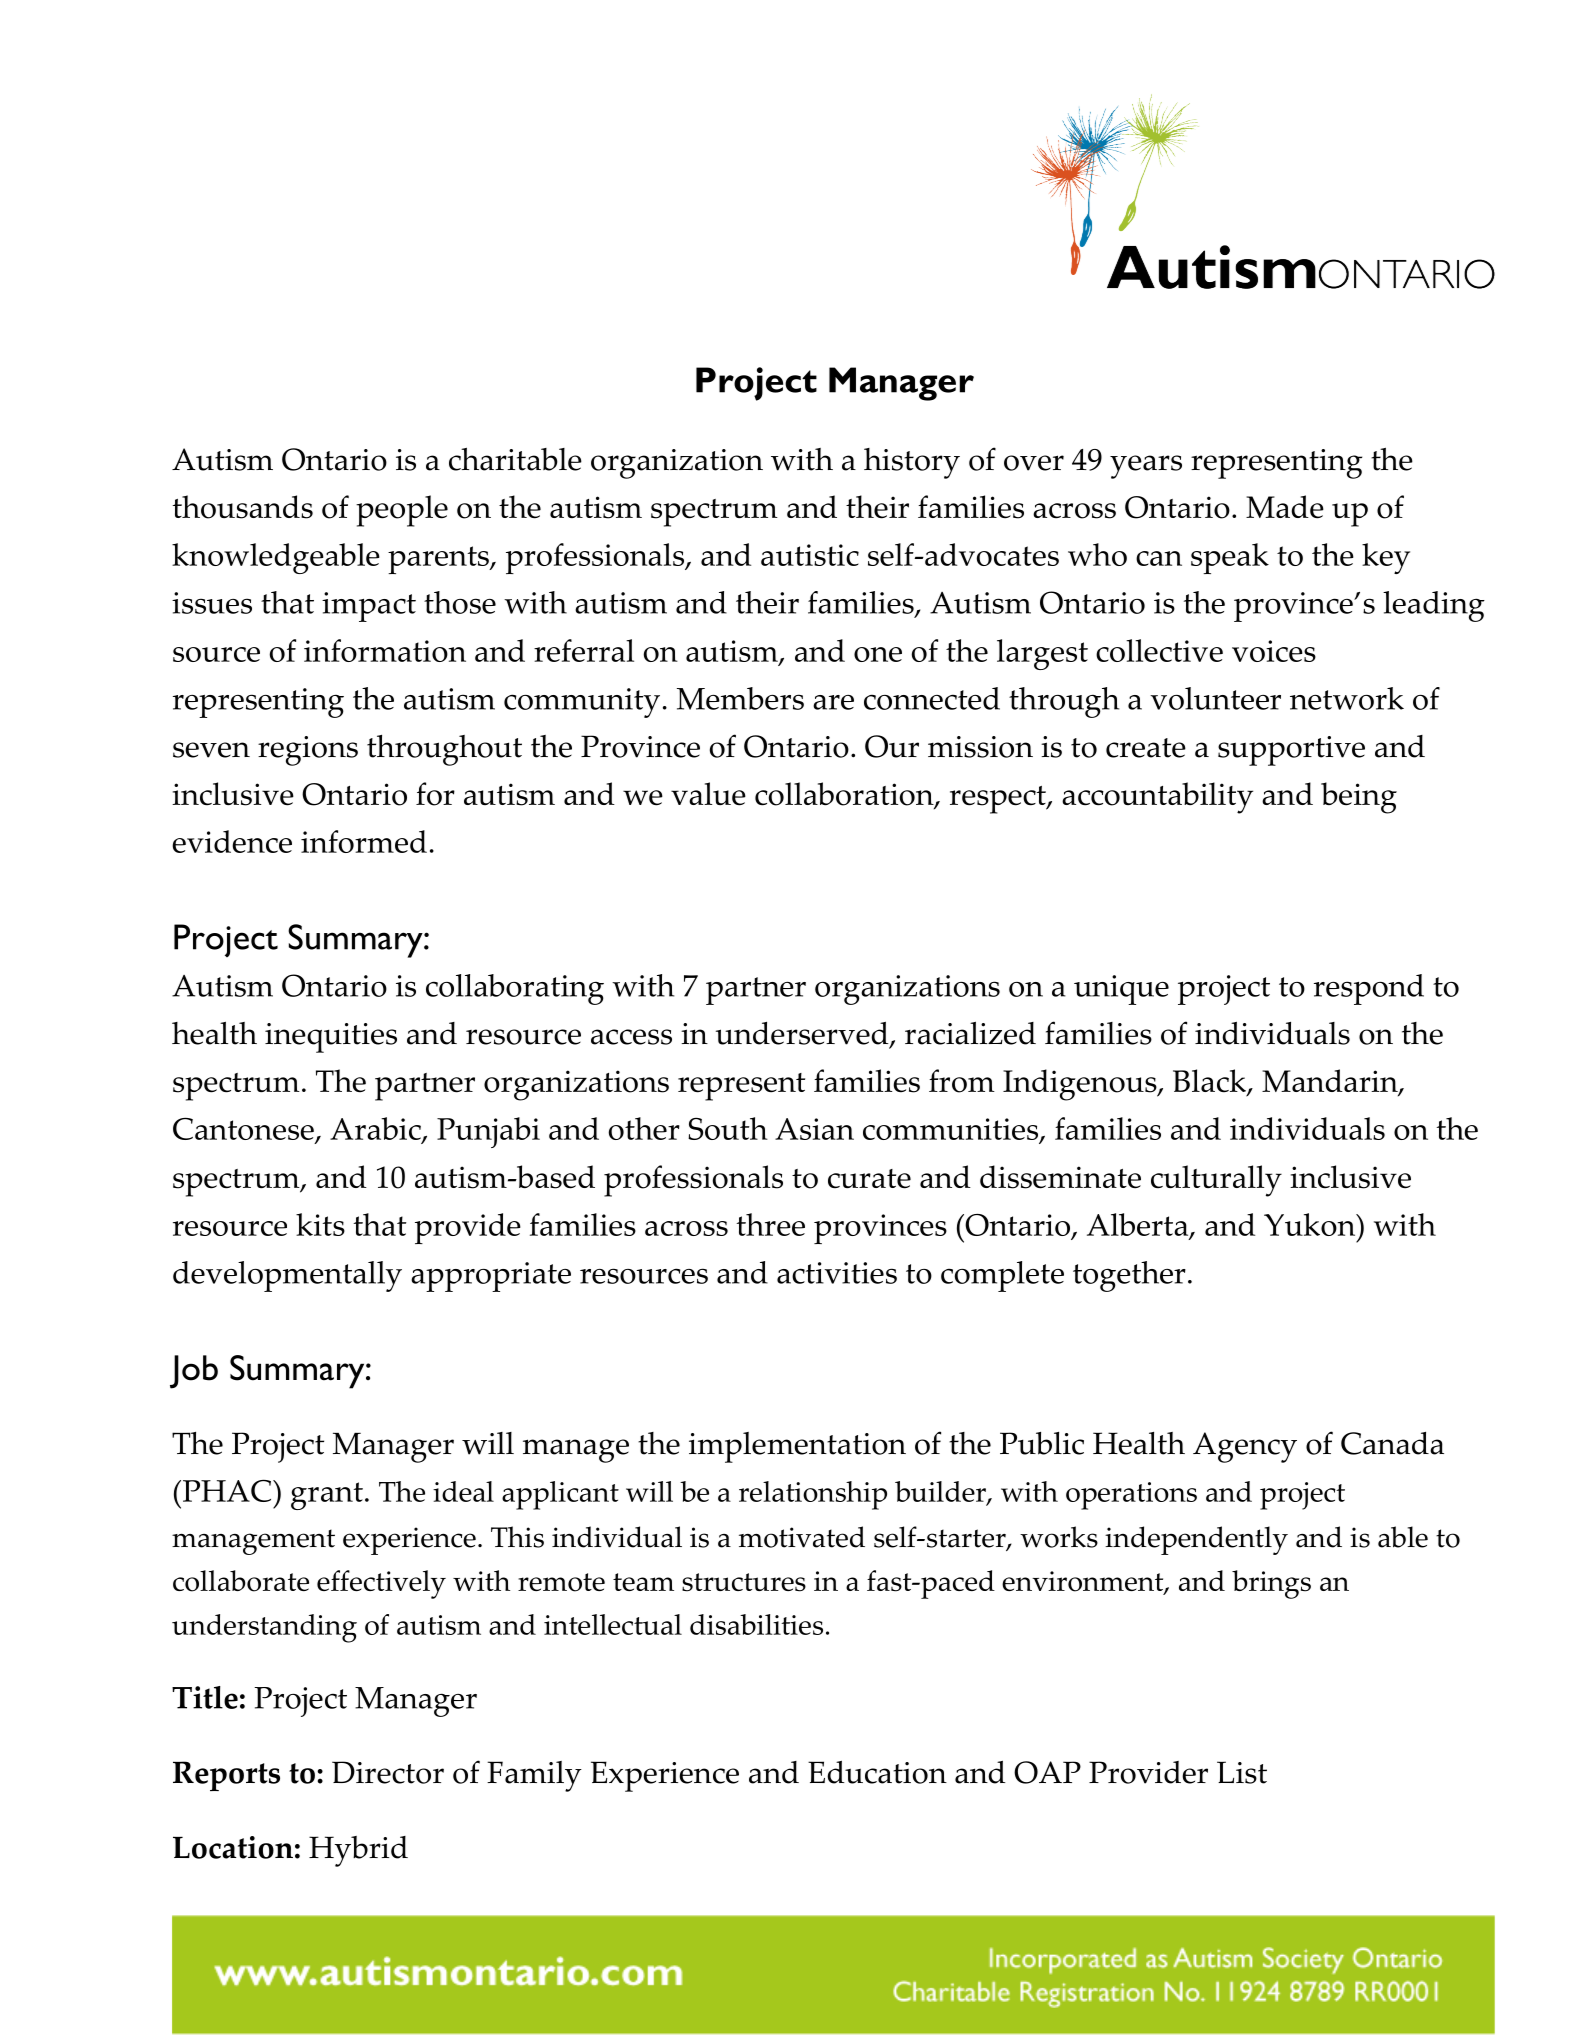 The height and width of the image is (2035, 1572). What do you see at coordinates (358, 1851) in the image?
I see `Hybrid` at bounding box center [358, 1851].
